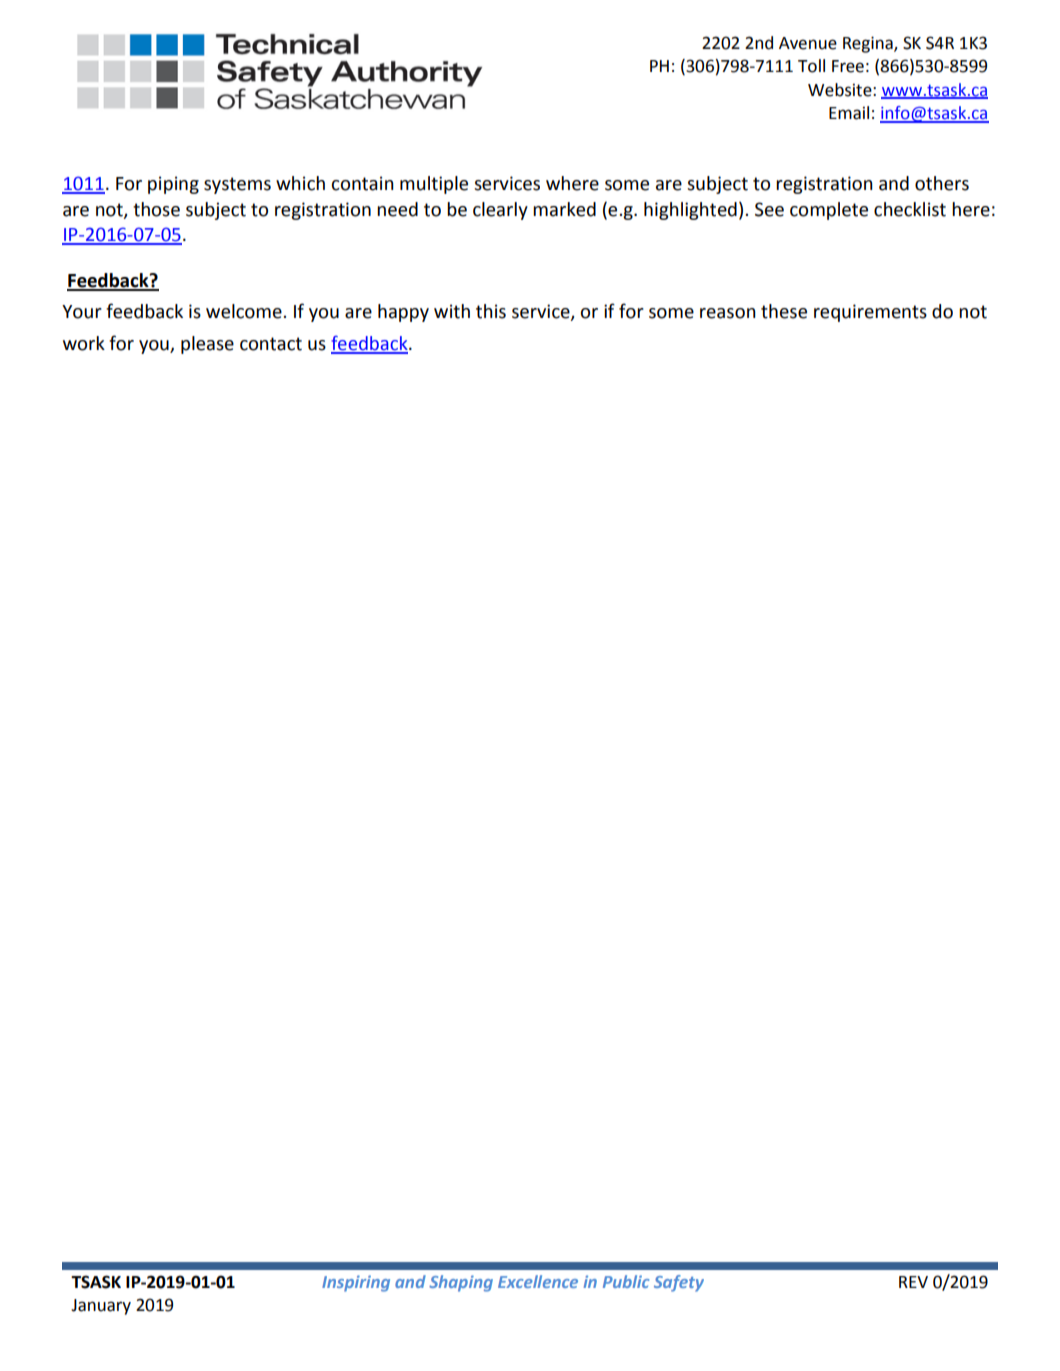 The width and height of the screenshot is (1060, 1371). I want to click on REV, so click(913, 1282).
